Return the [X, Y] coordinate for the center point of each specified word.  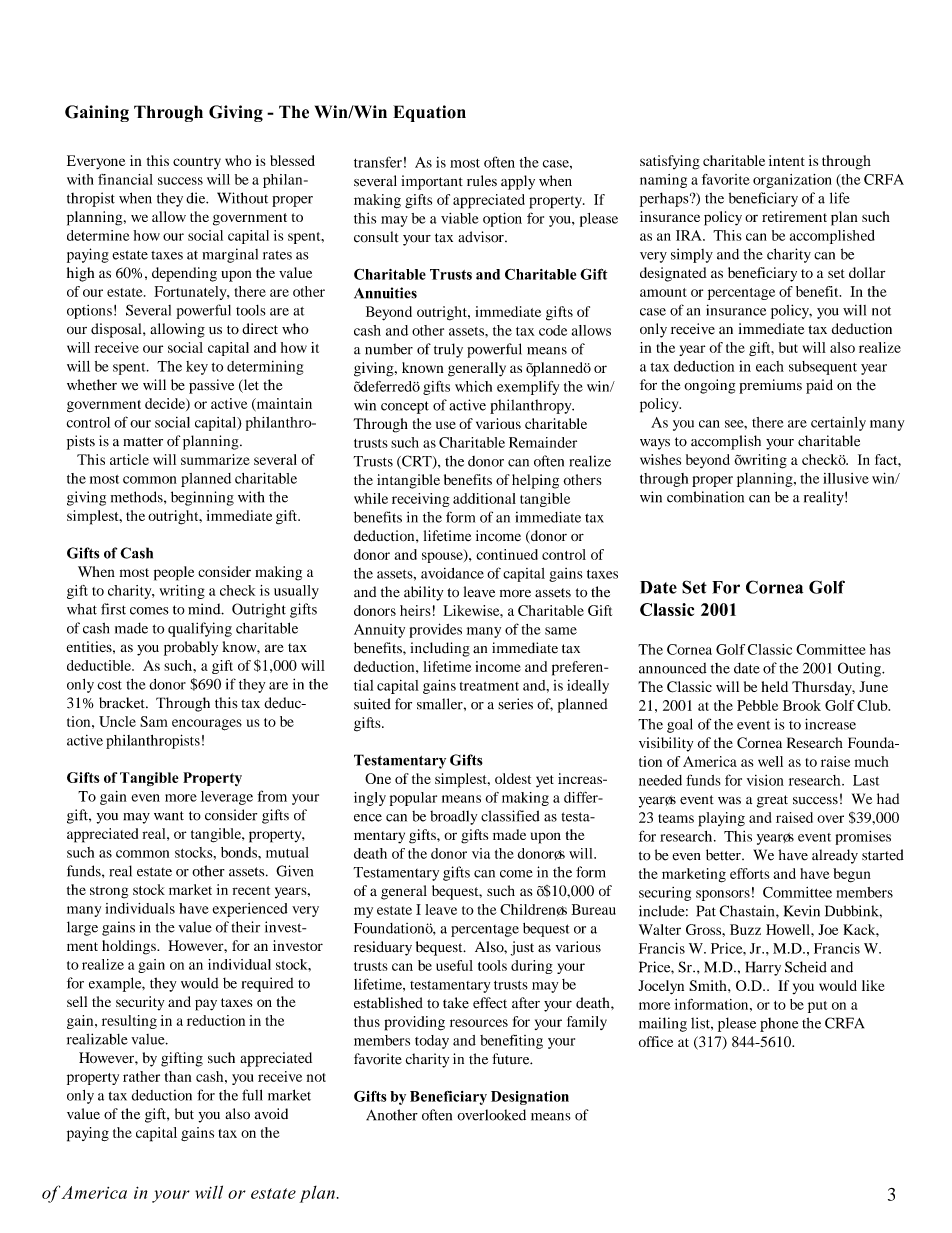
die [197, 198]
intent [787, 160]
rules [482, 181]
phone [779, 1025]
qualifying [200, 629]
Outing [860, 669]
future [512, 1059]
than [178, 1076]
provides [436, 630]
